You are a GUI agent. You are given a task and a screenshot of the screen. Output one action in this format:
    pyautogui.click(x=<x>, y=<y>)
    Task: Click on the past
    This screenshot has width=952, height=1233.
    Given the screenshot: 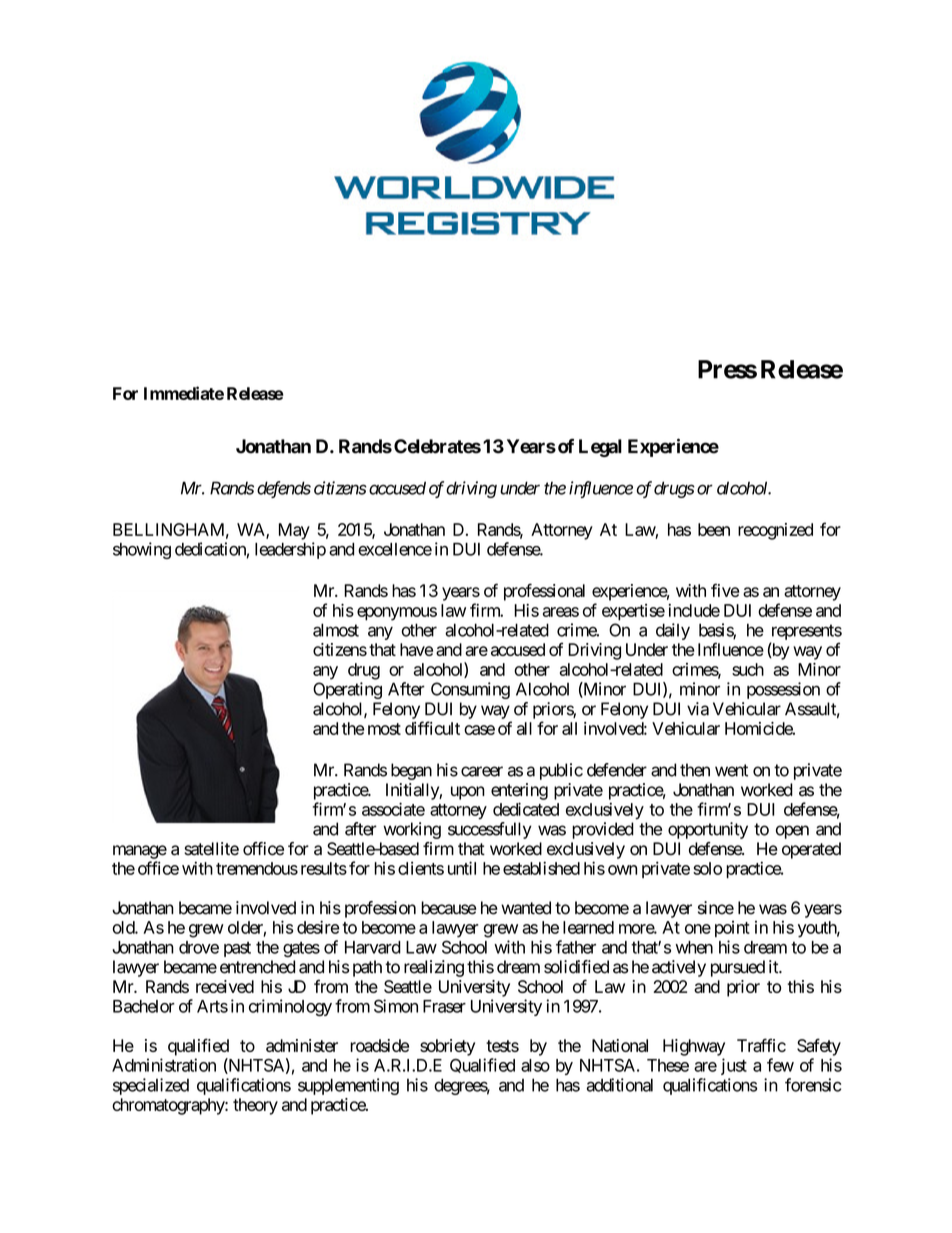 What is the action you would take?
    pyautogui.click(x=237, y=949)
